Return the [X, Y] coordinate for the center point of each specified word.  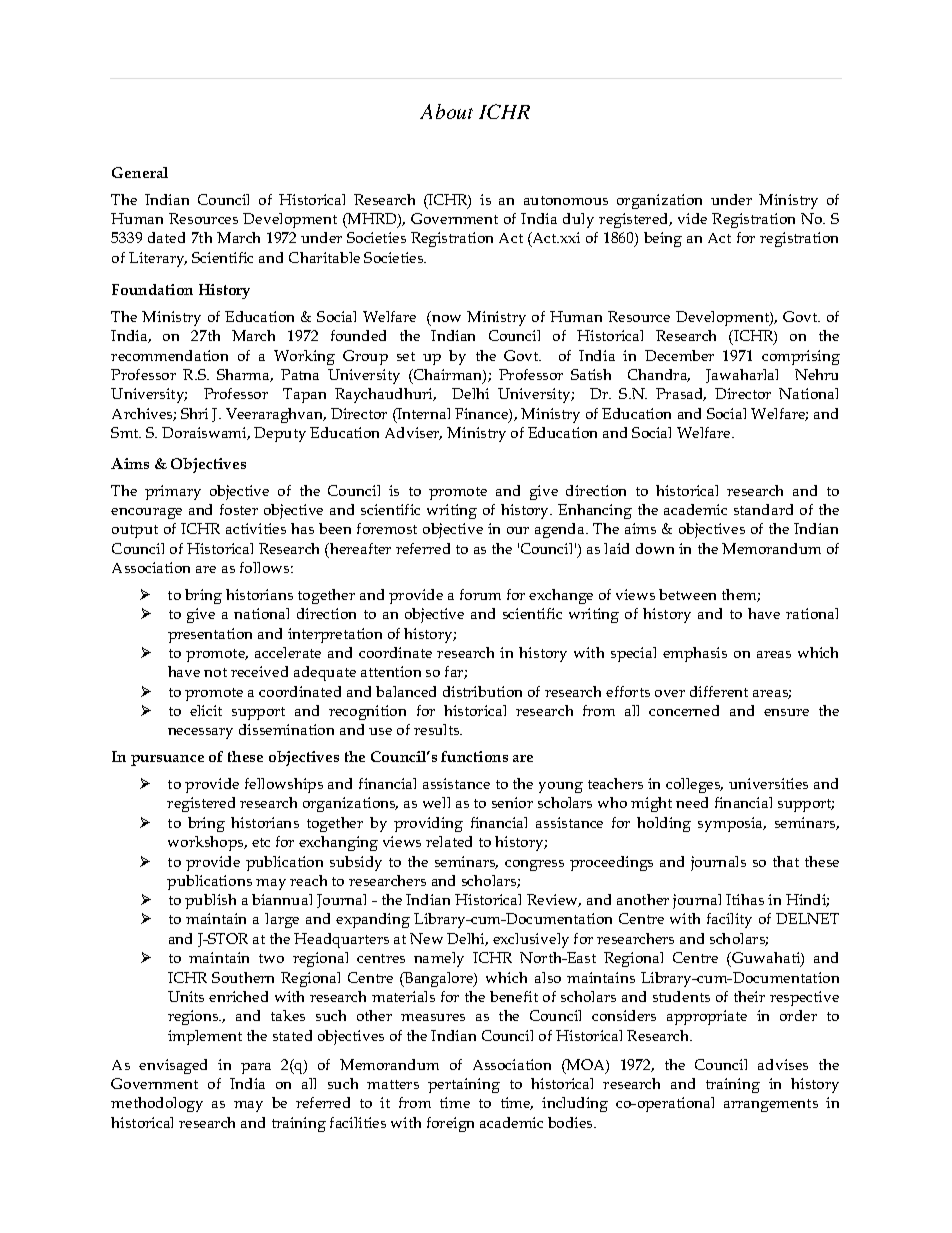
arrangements [771, 1105]
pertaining [464, 1085]
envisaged [173, 1066]
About [446, 111]
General [140, 172]
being [663, 239]
